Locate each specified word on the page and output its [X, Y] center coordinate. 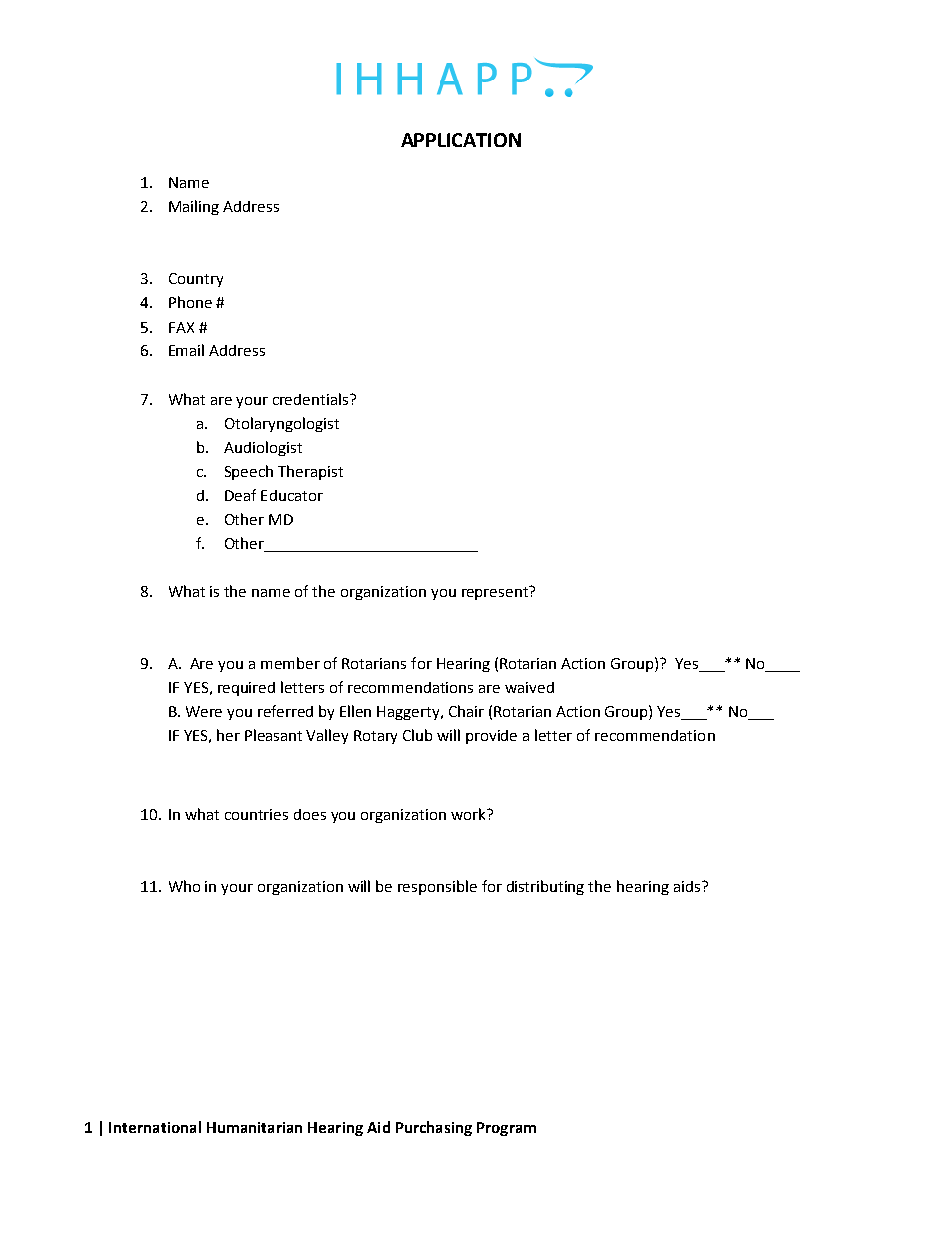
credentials [312, 399]
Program [506, 1129]
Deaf [240, 495]
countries [256, 814]
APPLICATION [461, 140]
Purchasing [434, 1128]
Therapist [310, 472]
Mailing [194, 207]
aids [688, 886]
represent [496, 593]
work [469, 814]
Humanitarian [254, 1127]
